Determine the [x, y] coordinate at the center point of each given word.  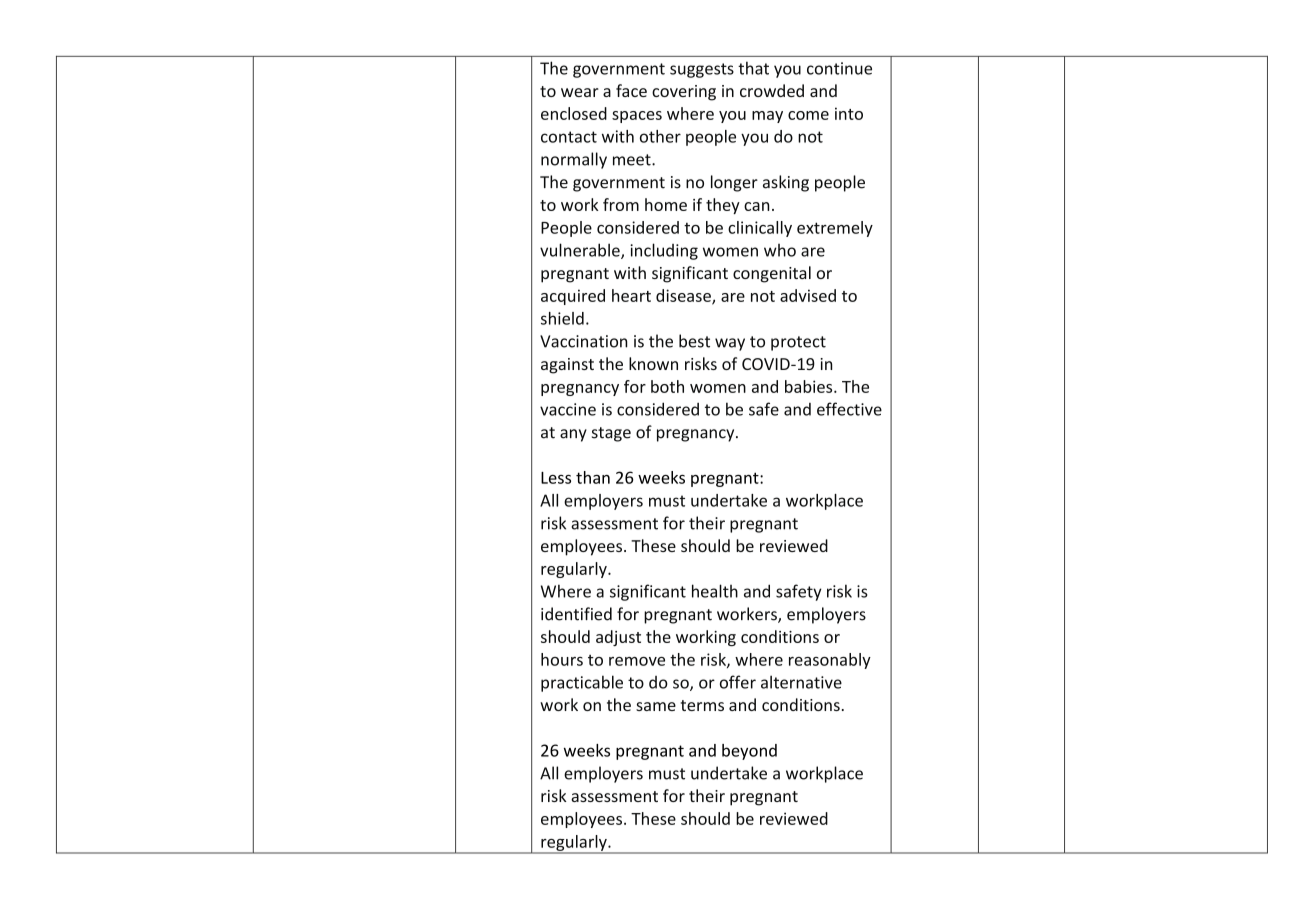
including [664, 251]
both [667, 386]
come [808, 115]
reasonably [830, 661]
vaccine [568, 409]
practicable [582, 683]
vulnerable [581, 251]
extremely [835, 229]
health [715, 591]
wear [580, 92]
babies [810, 386]
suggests [702, 70]
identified [576, 614]
